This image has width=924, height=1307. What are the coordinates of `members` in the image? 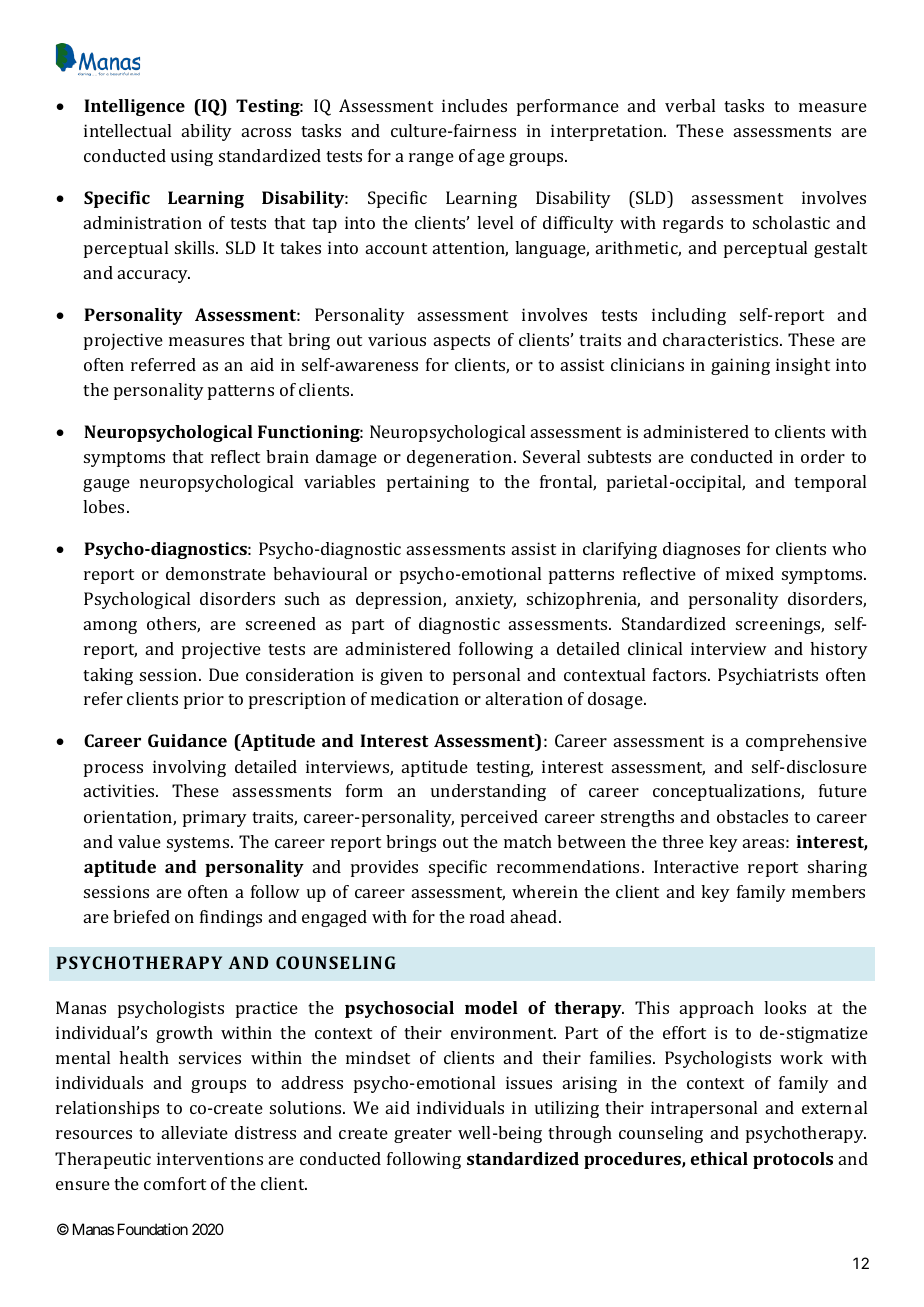 It's located at (828, 891).
